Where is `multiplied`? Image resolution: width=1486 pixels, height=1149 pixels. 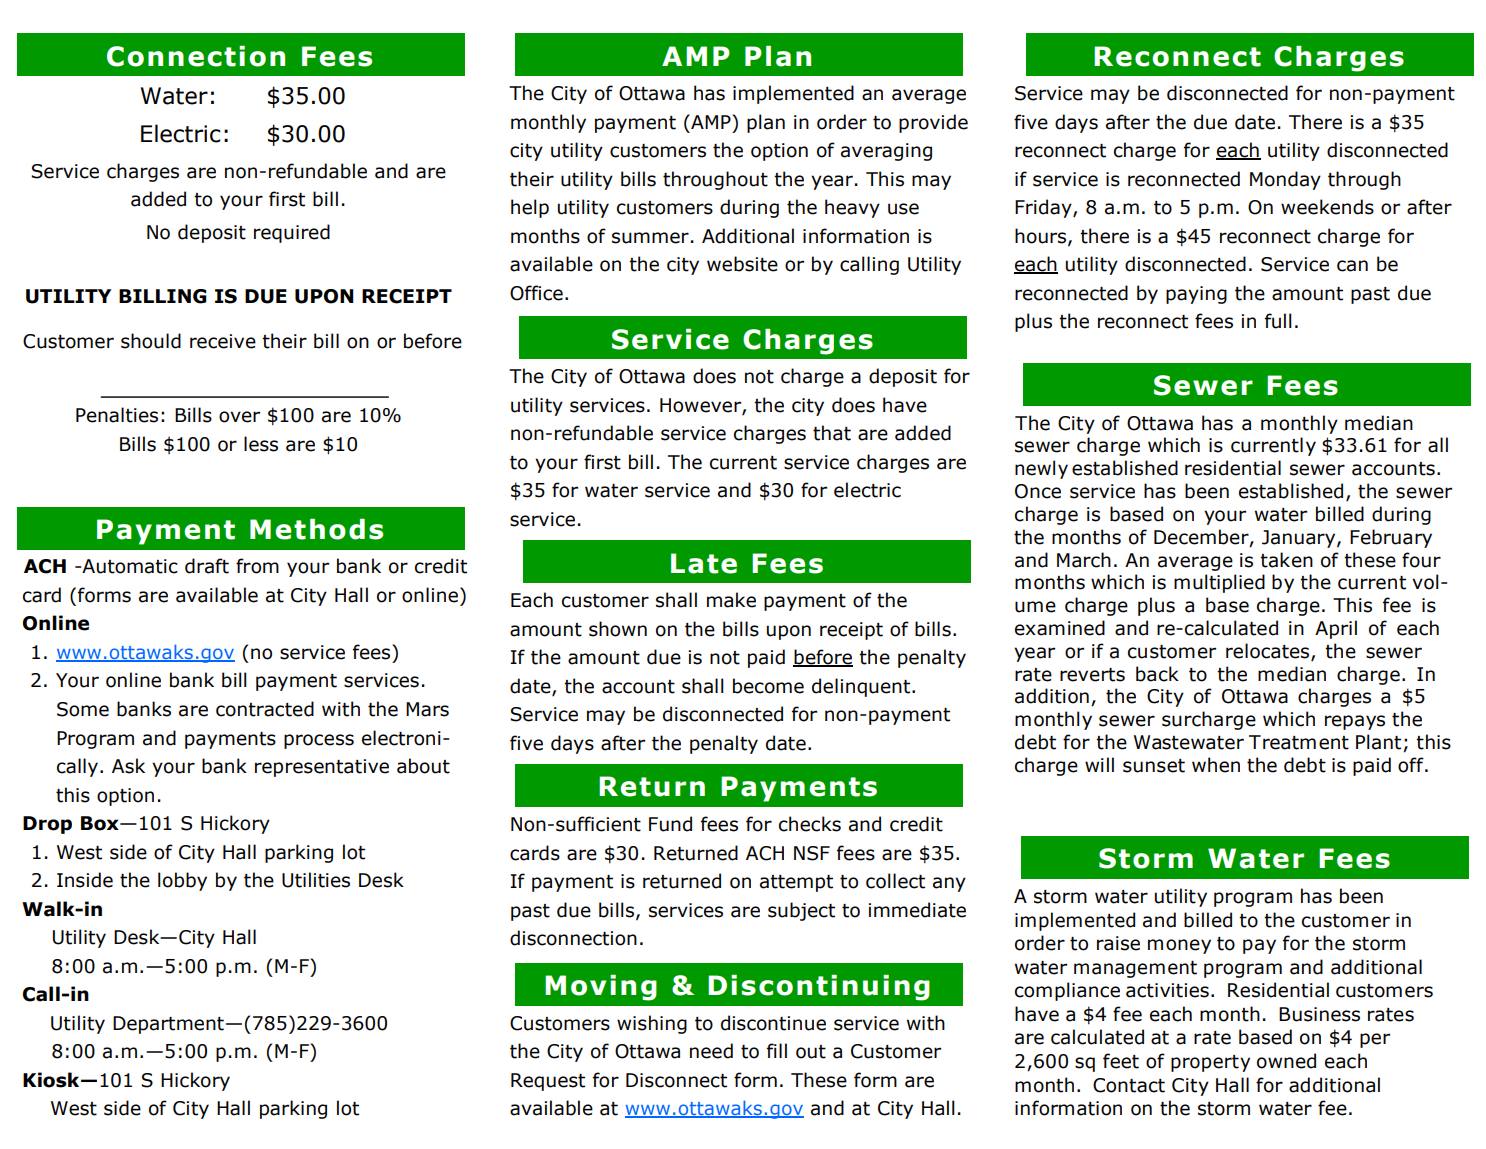
multiplied is located at coordinates (1219, 583).
